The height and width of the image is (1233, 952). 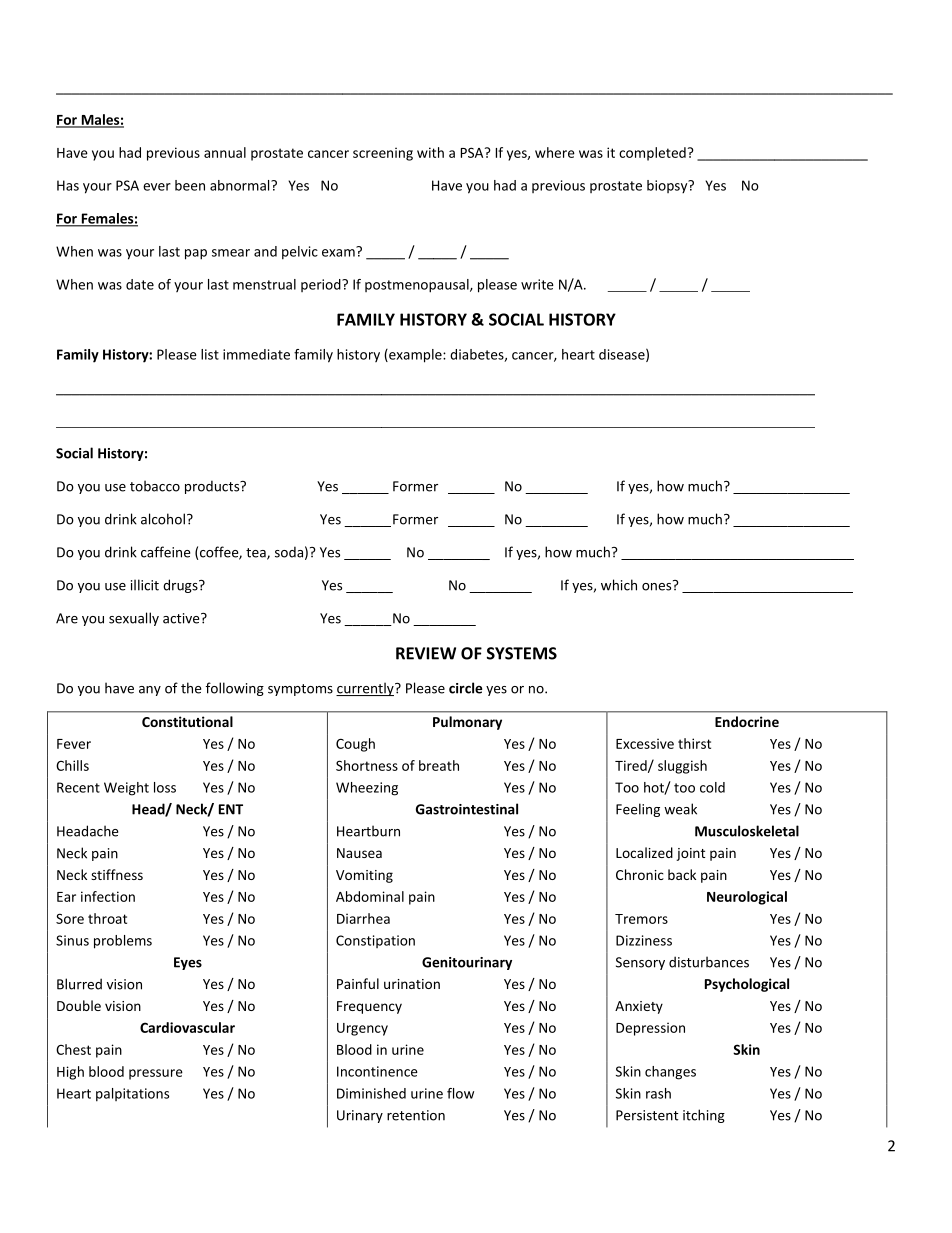 What do you see at coordinates (658, 1093) in the image?
I see `rash` at bounding box center [658, 1093].
